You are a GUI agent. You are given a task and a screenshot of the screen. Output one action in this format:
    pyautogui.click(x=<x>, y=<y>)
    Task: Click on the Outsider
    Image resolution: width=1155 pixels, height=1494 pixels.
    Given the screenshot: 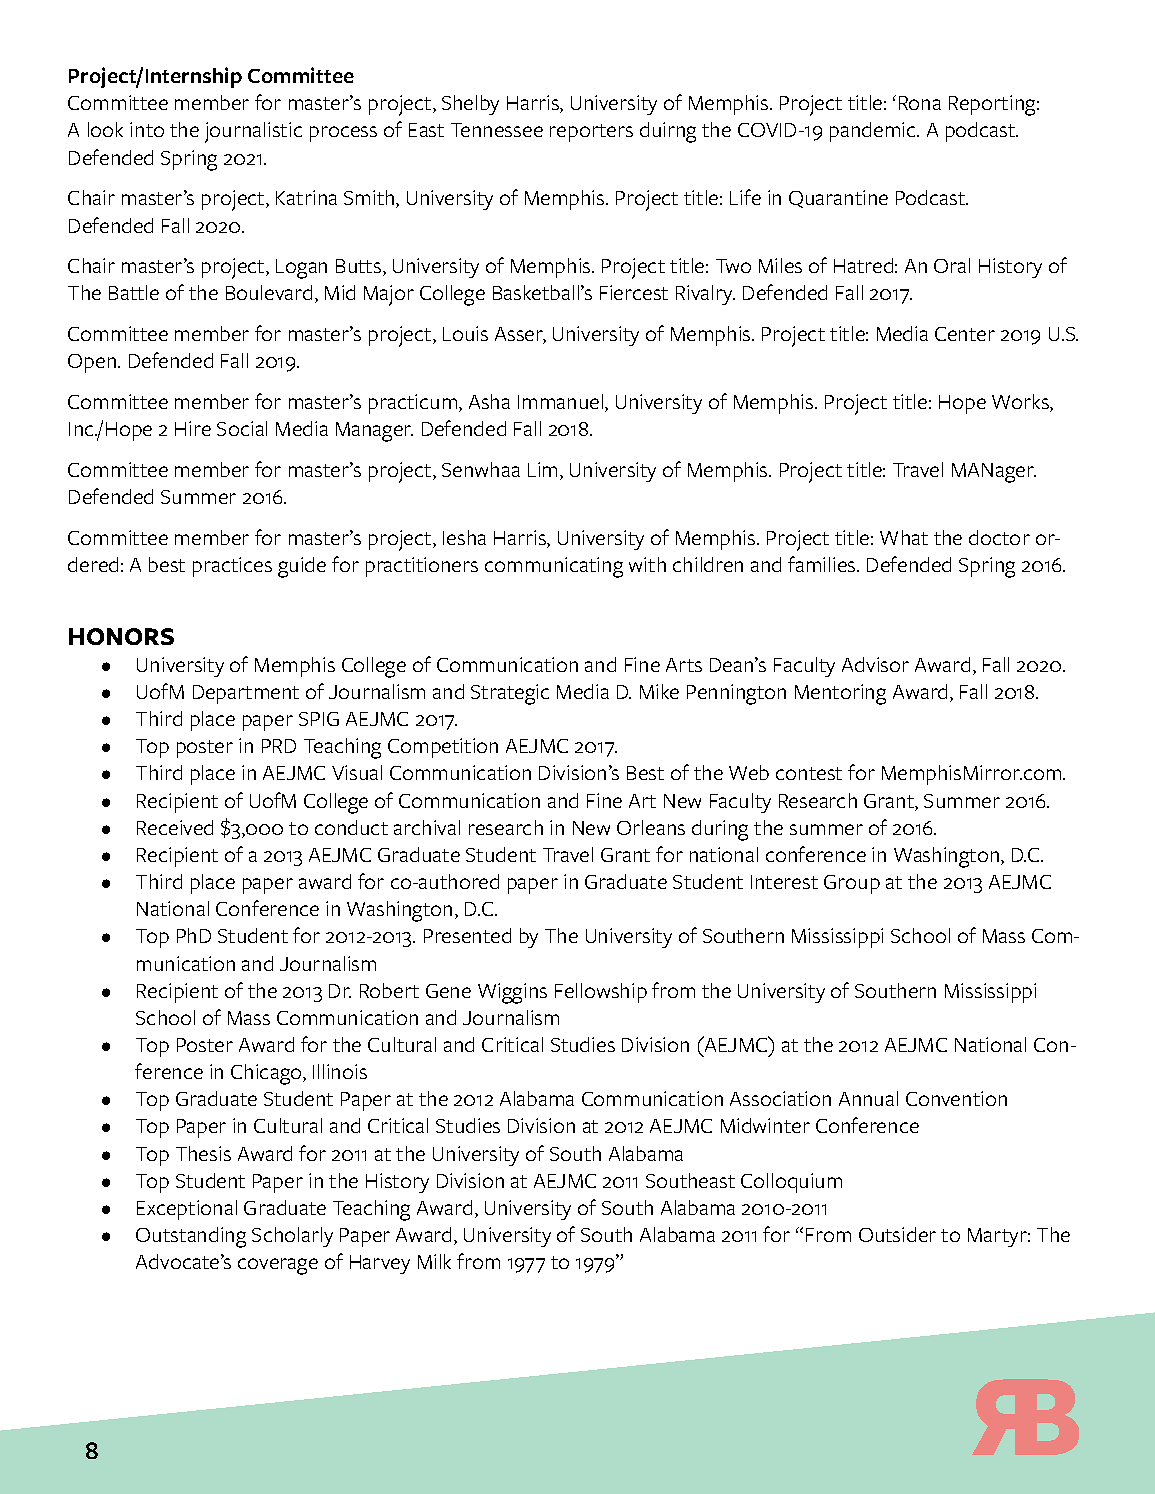 What is the action you would take?
    pyautogui.click(x=897, y=1234)
